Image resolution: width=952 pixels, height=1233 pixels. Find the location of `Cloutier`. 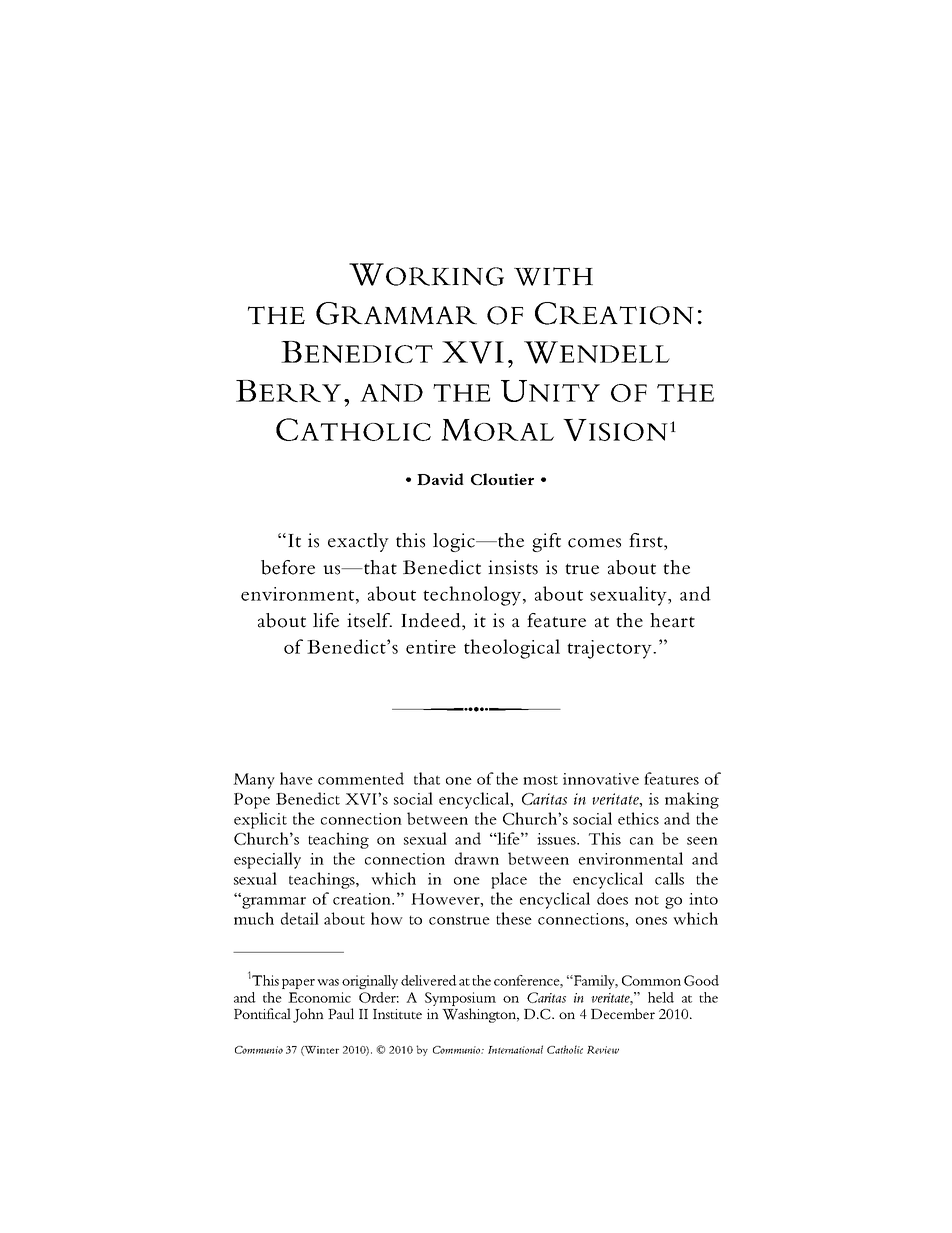

Cloutier is located at coordinates (502, 479).
